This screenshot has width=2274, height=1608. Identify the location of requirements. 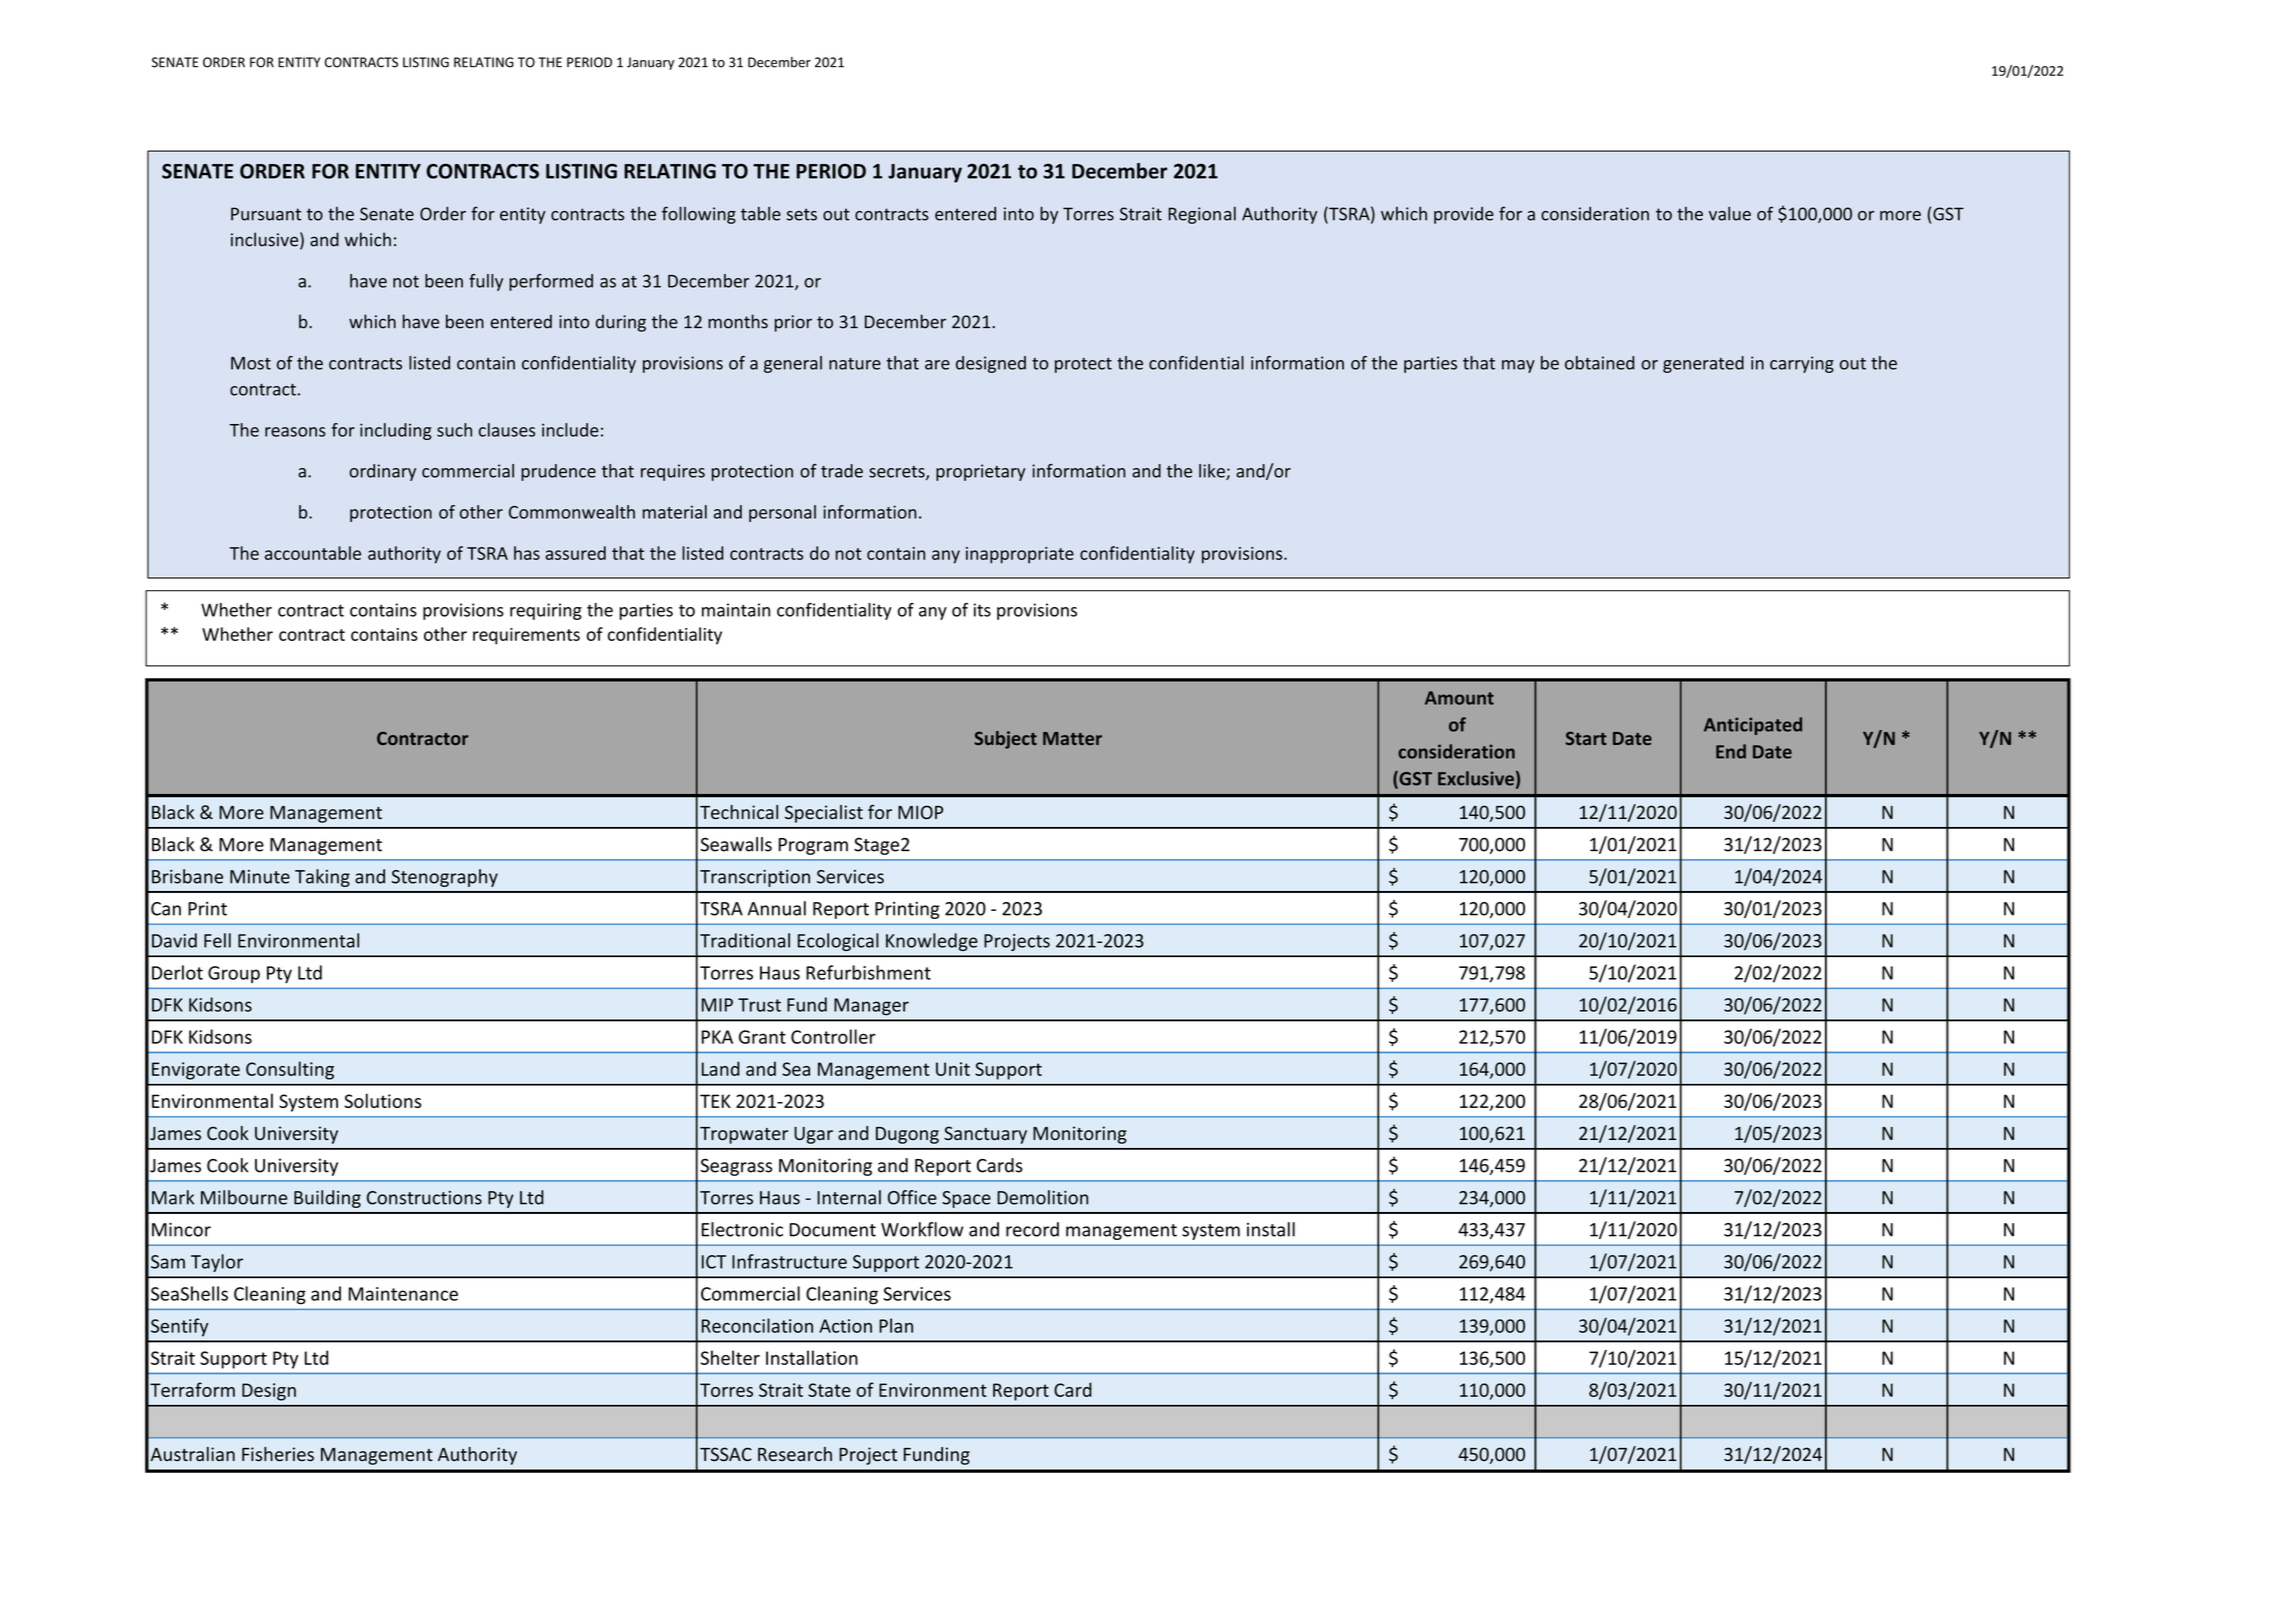
(526, 636).
